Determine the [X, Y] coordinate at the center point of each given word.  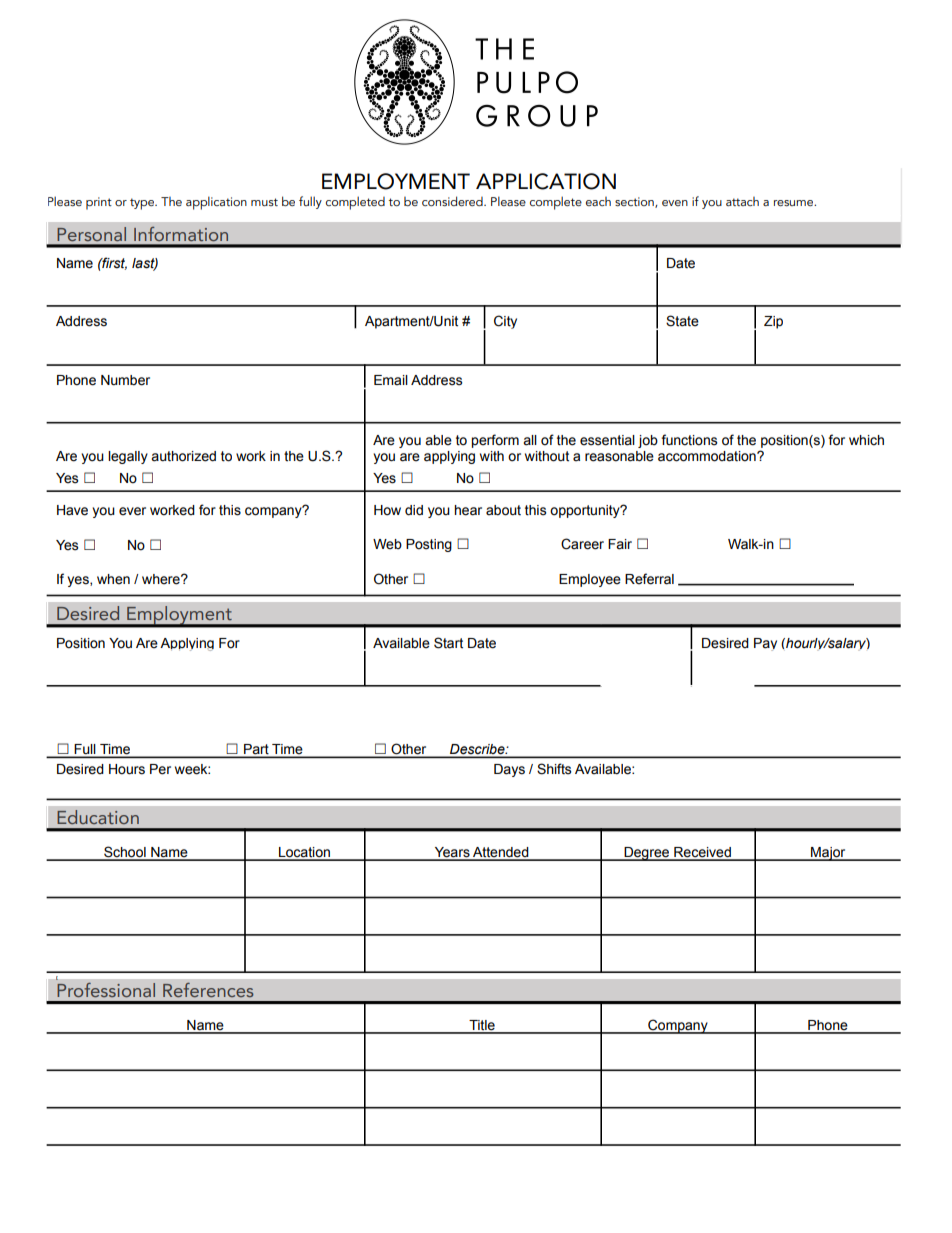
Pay [765, 644]
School [125, 853]
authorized [183, 456]
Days [509, 770]
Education [98, 817]
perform [495, 441]
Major [828, 854]
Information [181, 234]
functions [689, 440]
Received [702, 853]
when [113, 579]
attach [742, 201]
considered [453, 201]
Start [448, 643]
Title [482, 1026]
